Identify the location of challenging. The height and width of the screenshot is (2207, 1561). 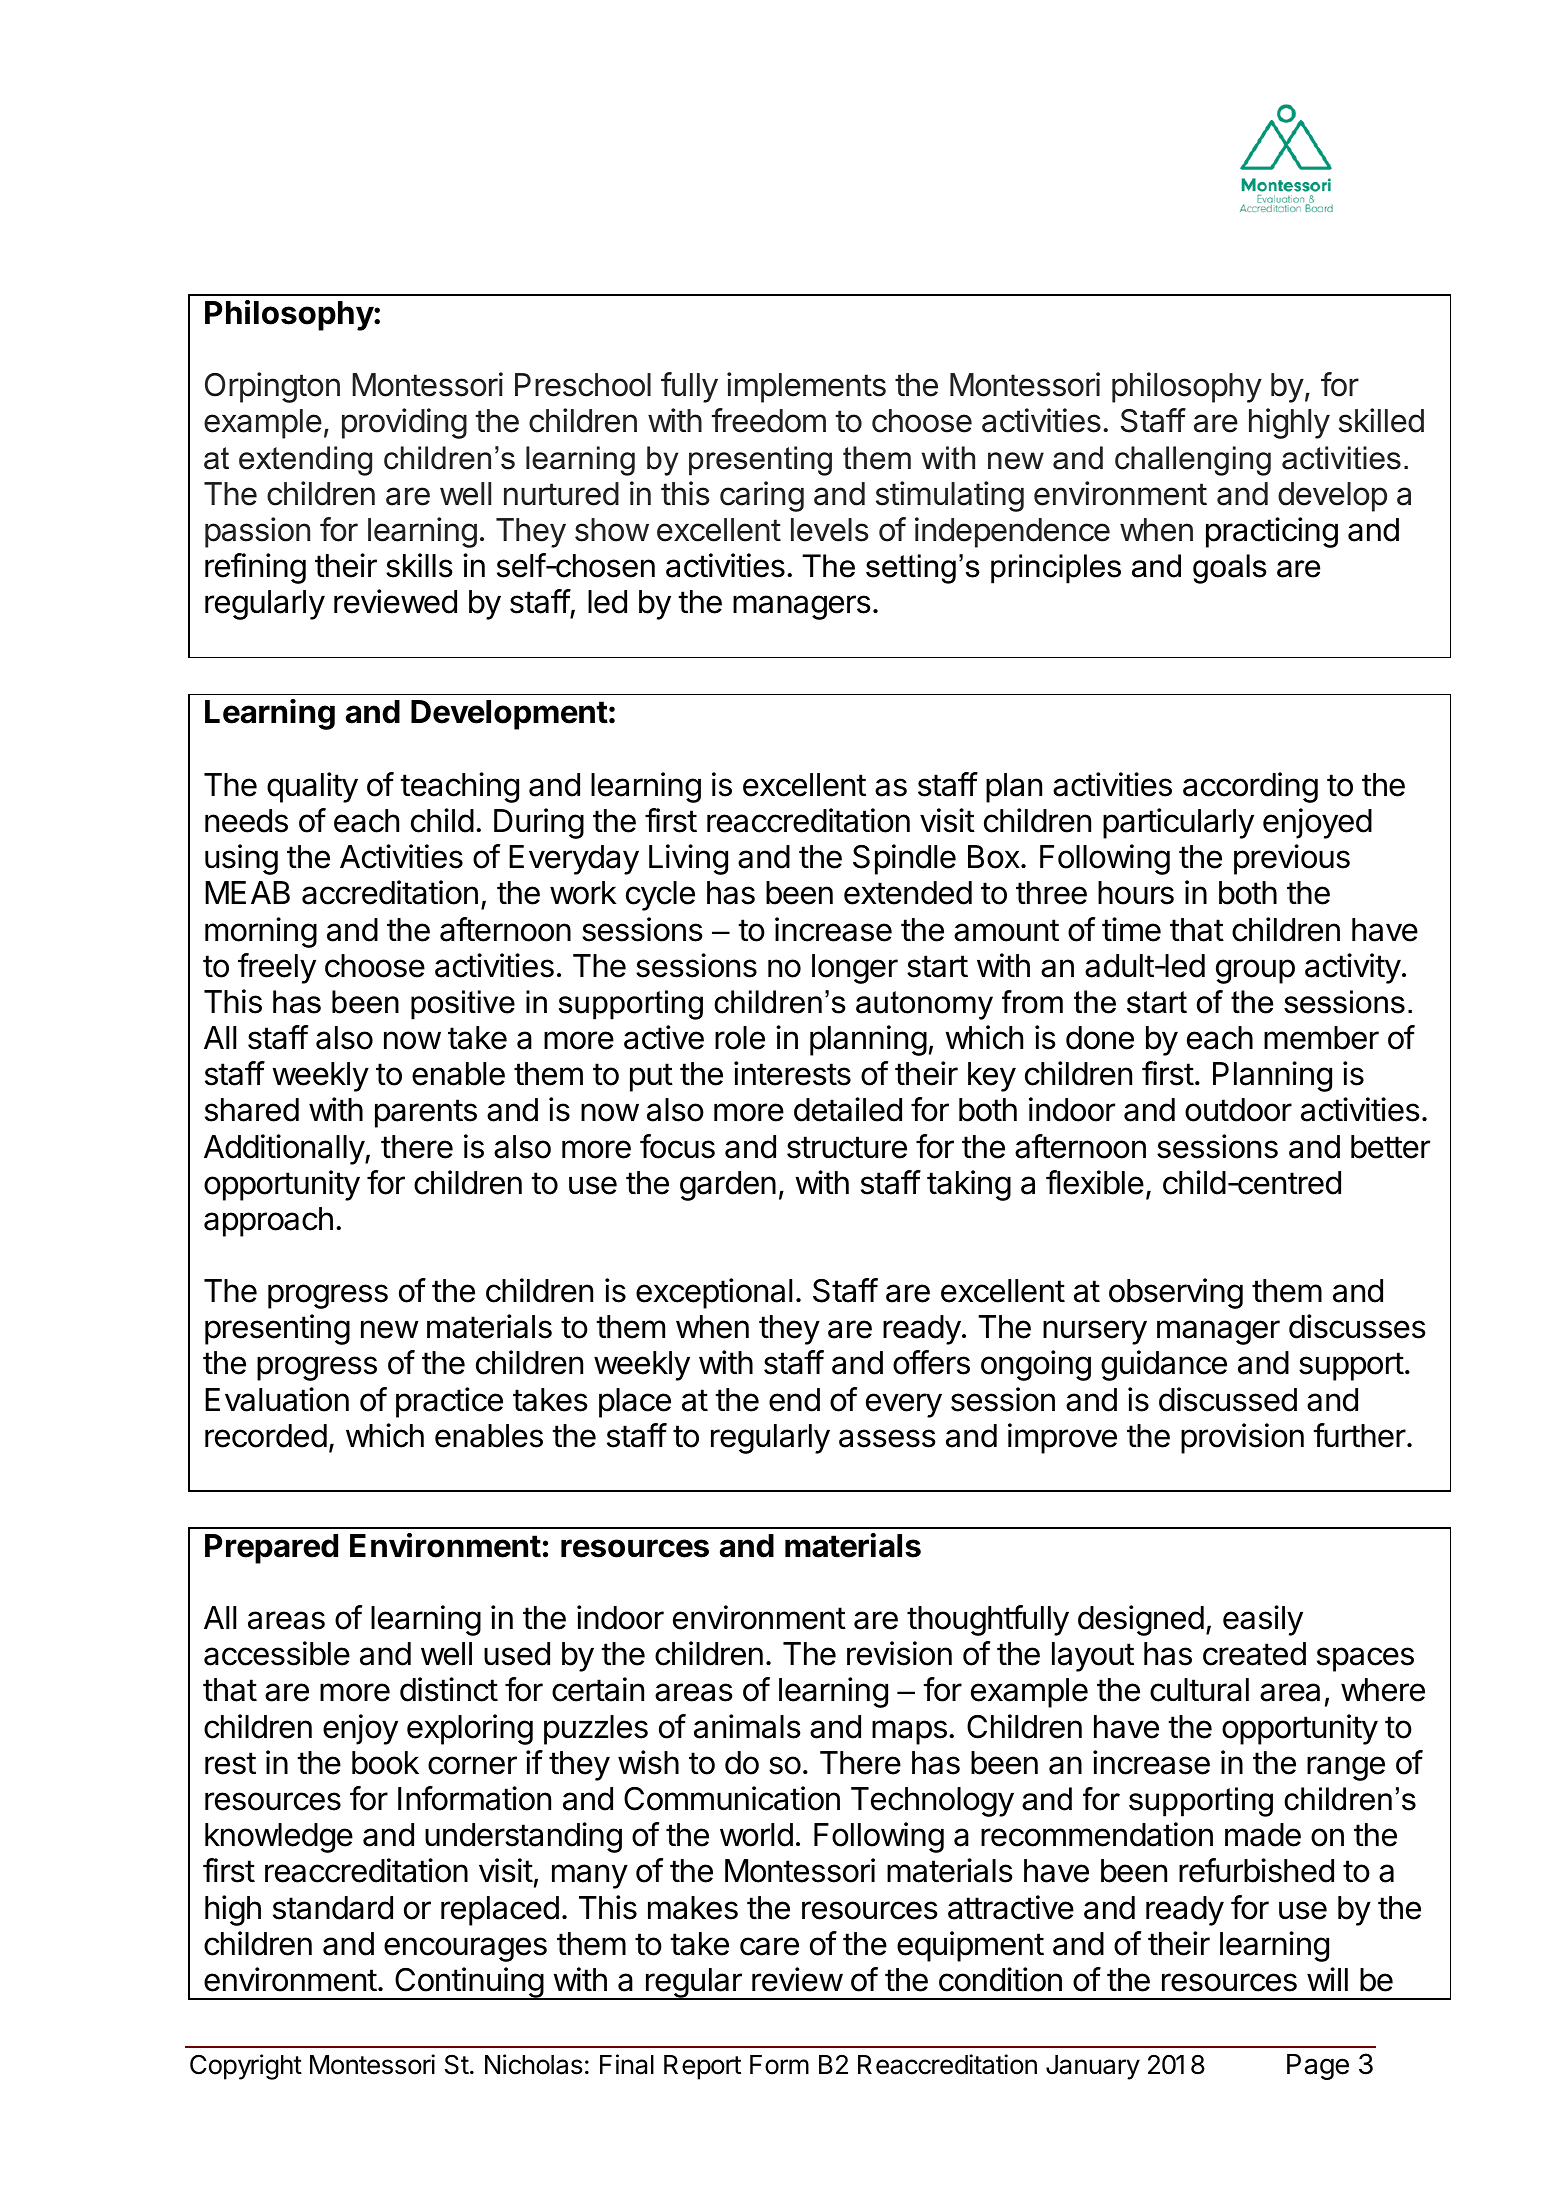
(1193, 461).
